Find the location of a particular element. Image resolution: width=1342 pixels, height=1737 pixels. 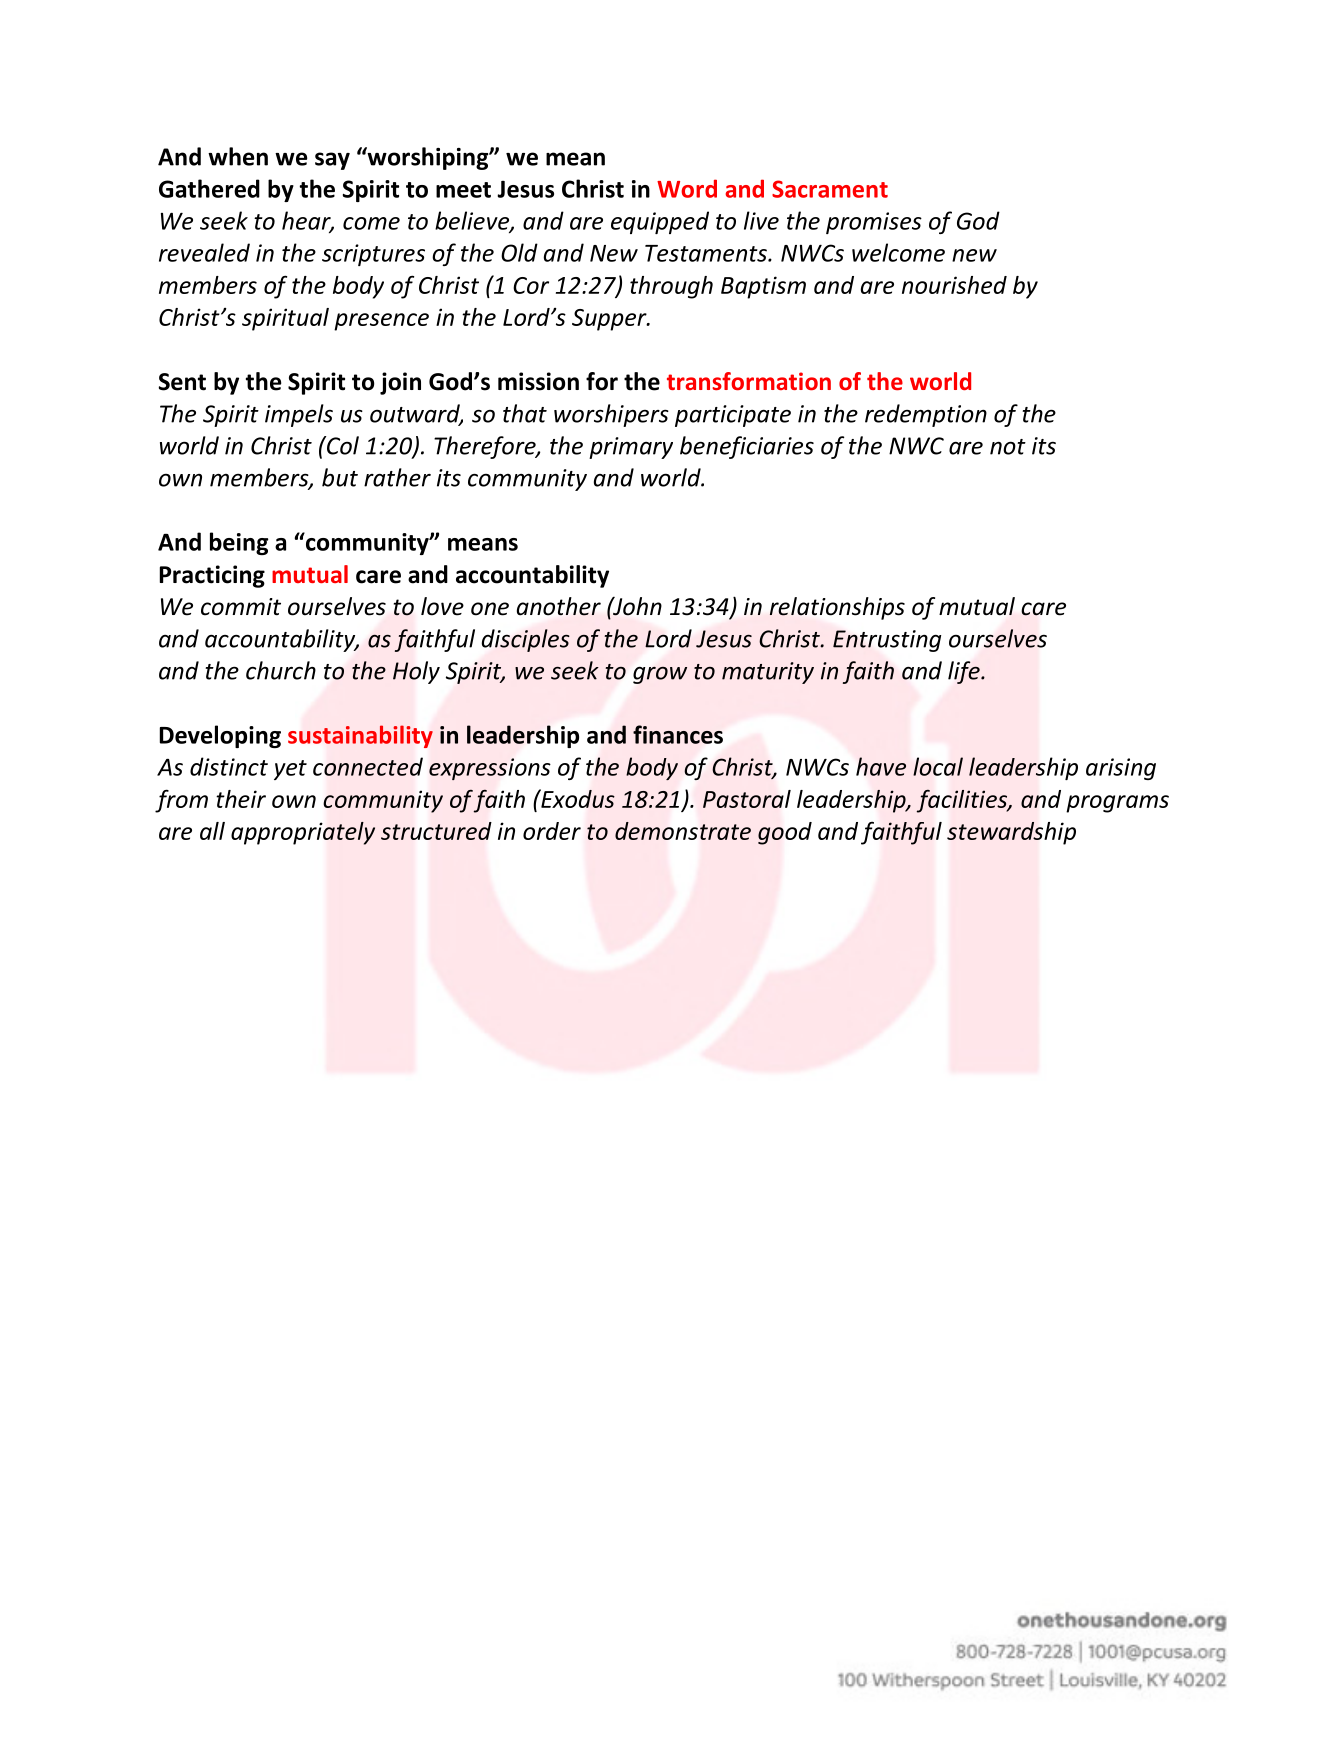

redemption is located at coordinates (926, 415).
